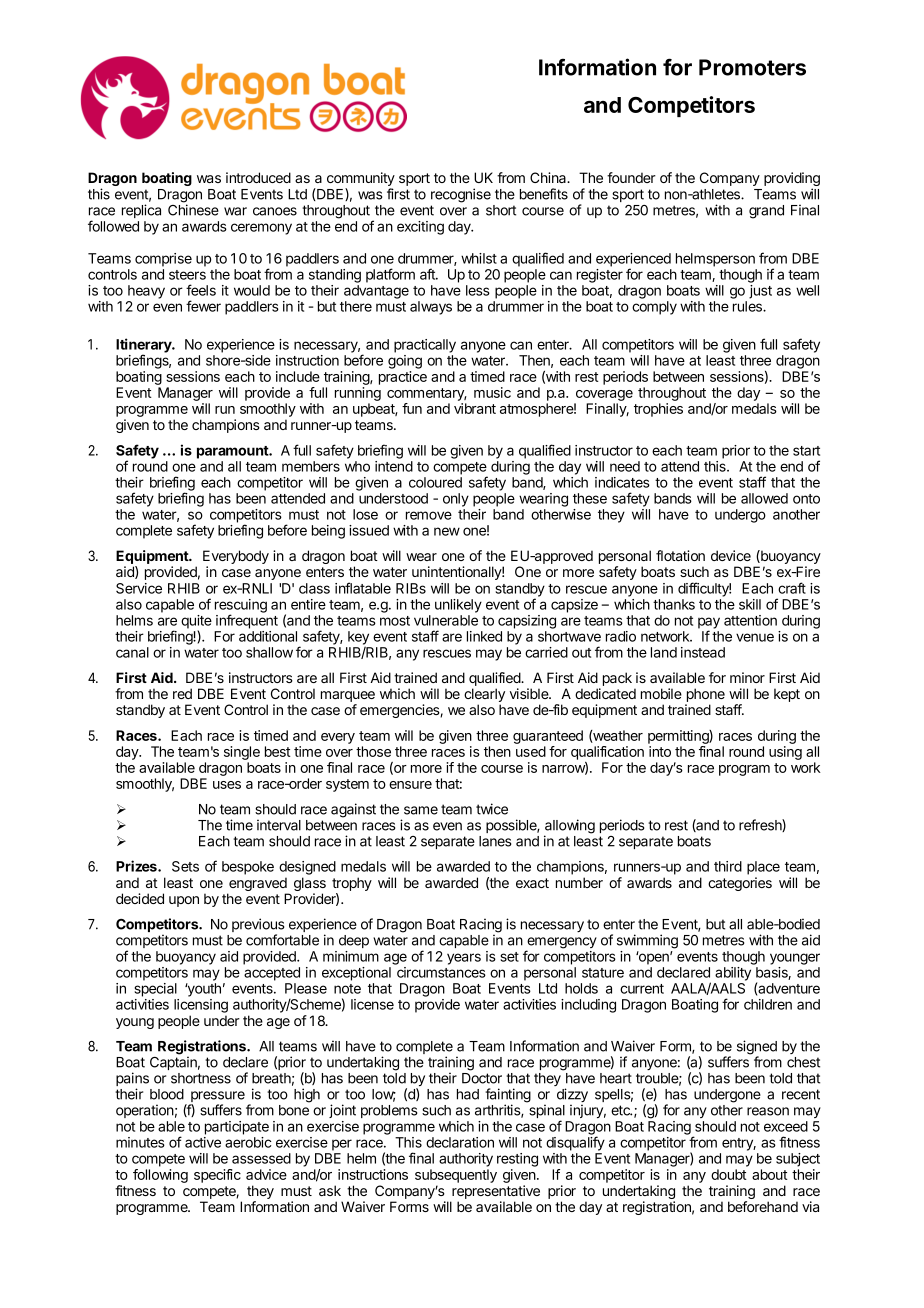 This page has width=924, height=1308. What do you see at coordinates (461, 195) in the page?
I see `recognise` at bounding box center [461, 195].
